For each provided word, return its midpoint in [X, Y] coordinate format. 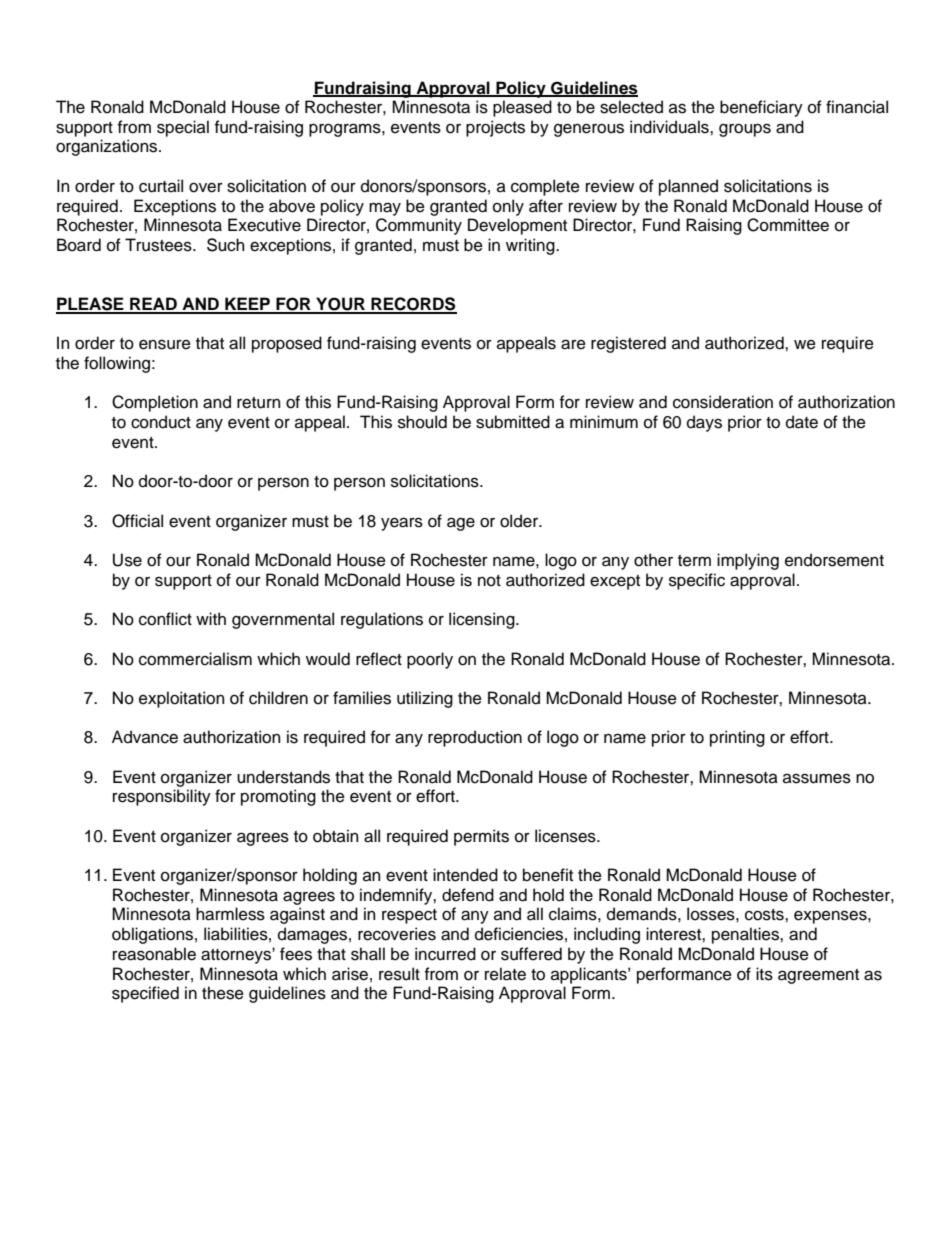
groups [745, 130]
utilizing [425, 699]
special [183, 128]
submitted [513, 422]
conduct [161, 422]
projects [495, 128]
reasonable [154, 954]
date [802, 422]
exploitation [181, 699]
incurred [445, 954]
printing [737, 738]
